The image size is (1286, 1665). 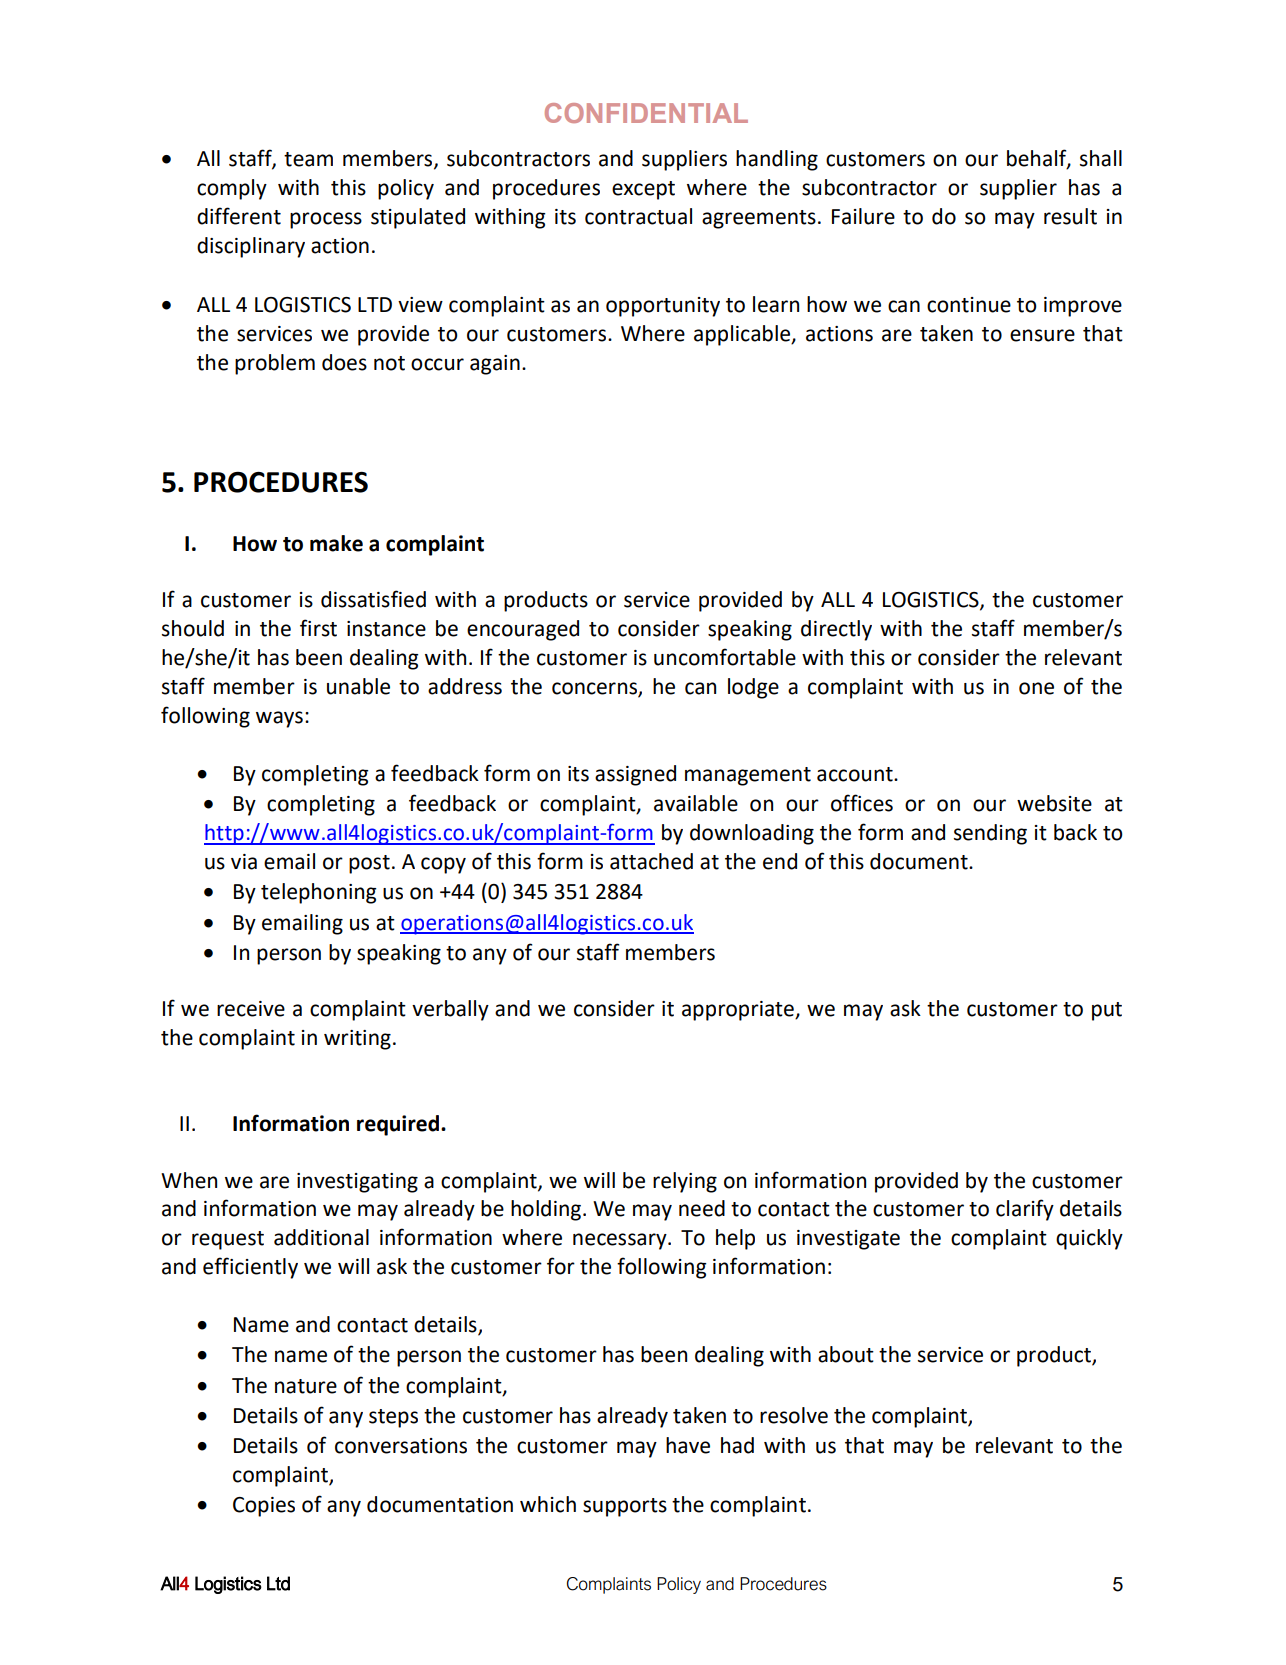 I want to click on assigned, so click(x=635, y=775).
